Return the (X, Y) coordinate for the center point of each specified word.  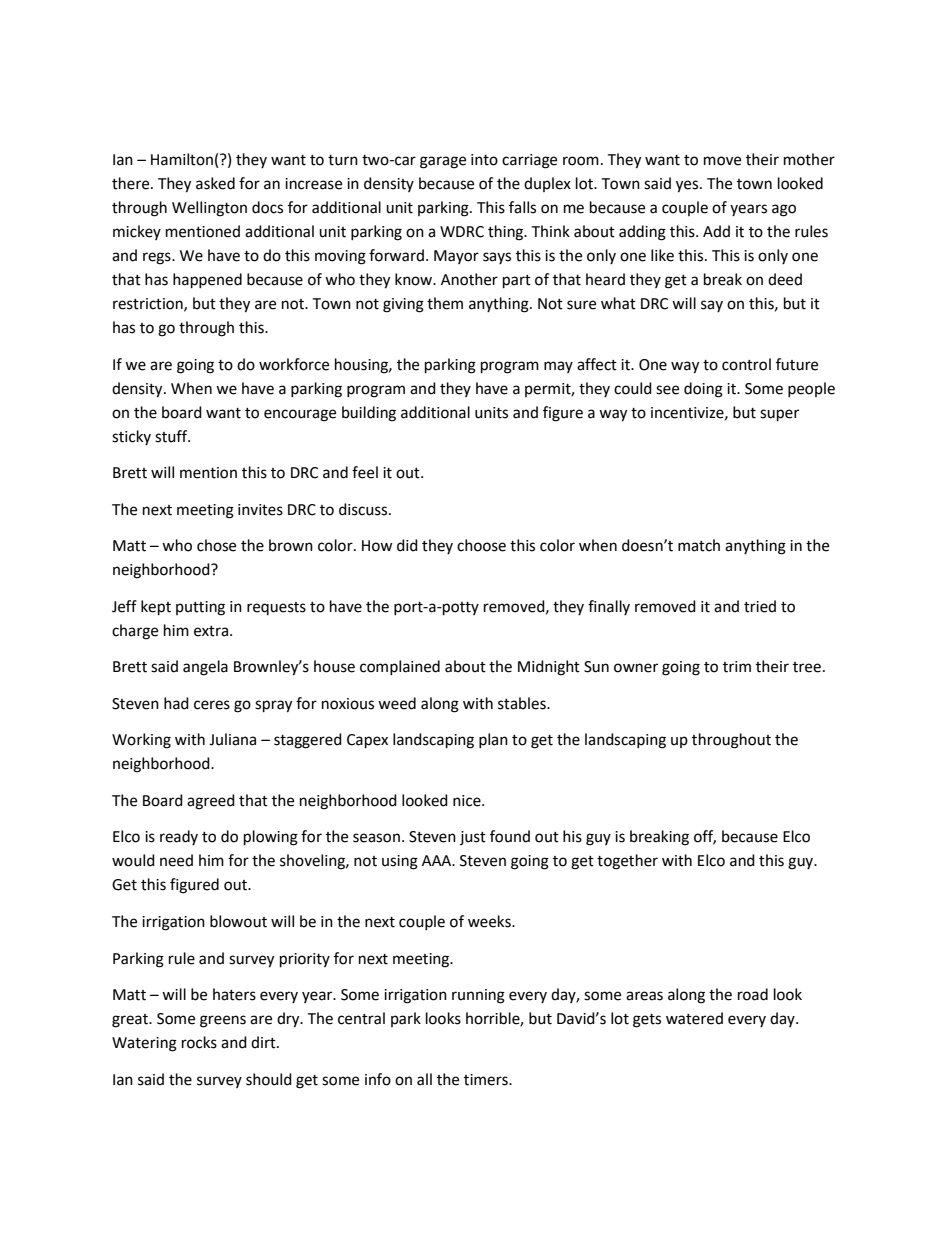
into (484, 160)
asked (215, 183)
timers (487, 1080)
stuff (172, 436)
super (779, 415)
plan (493, 740)
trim (737, 667)
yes (688, 186)
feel (365, 472)
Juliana (232, 739)
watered (694, 1018)
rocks (199, 1042)
